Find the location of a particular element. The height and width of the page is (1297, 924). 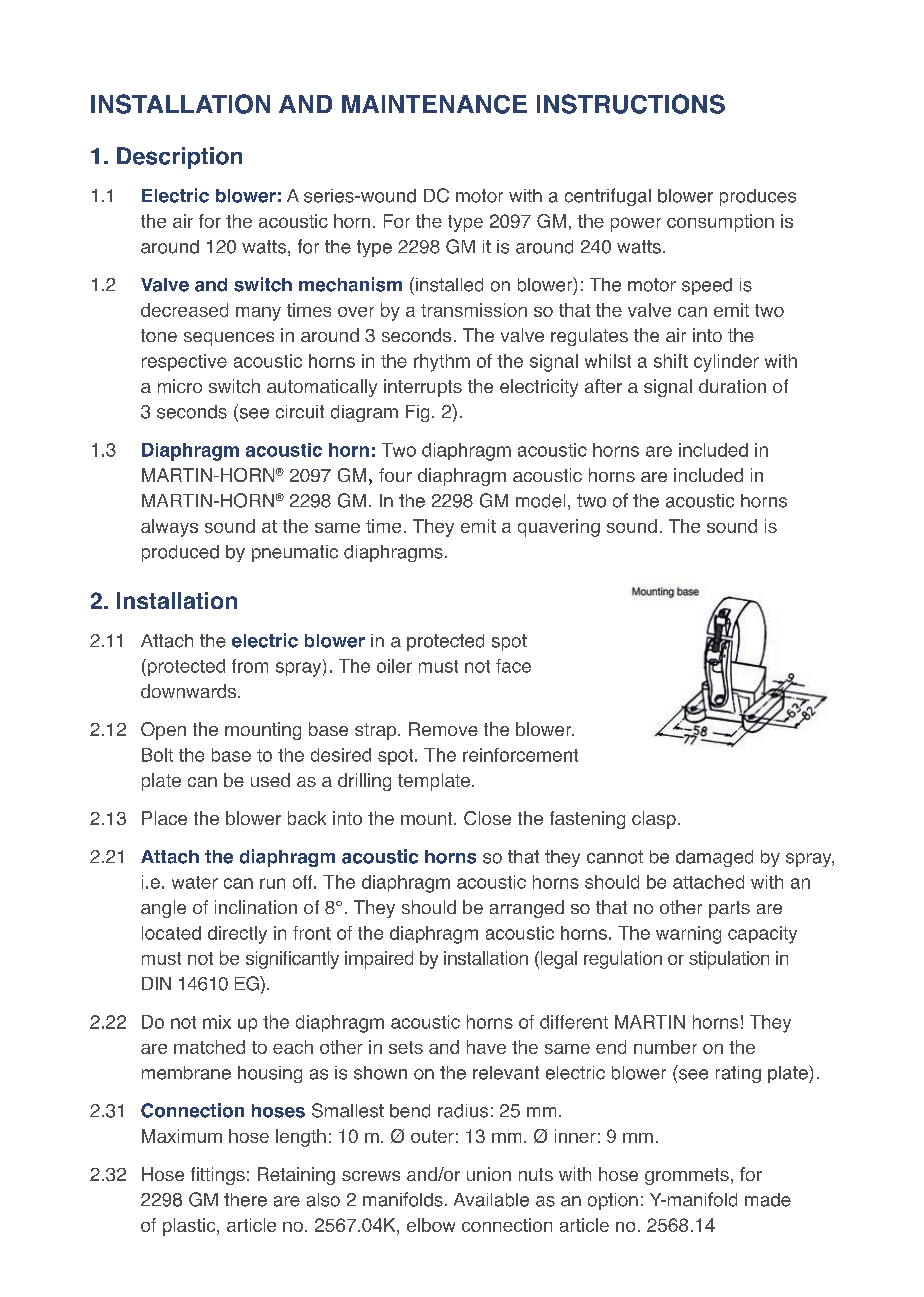

made is located at coordinates (768, 1200).
